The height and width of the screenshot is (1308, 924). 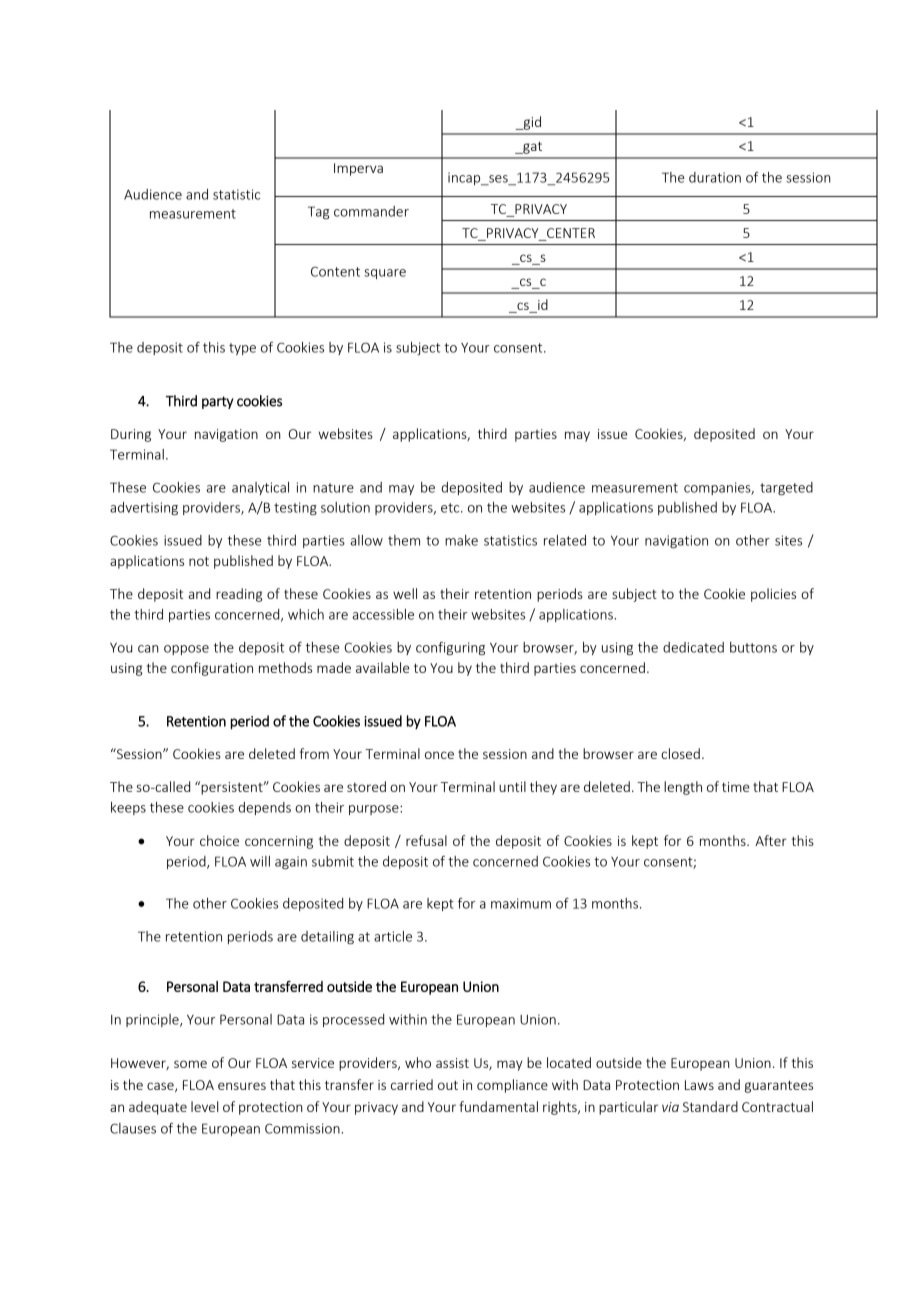 What do you see at coordinates (318, 212) in the screenshot?
I see `Tag` at bounding box center [318, 212].
